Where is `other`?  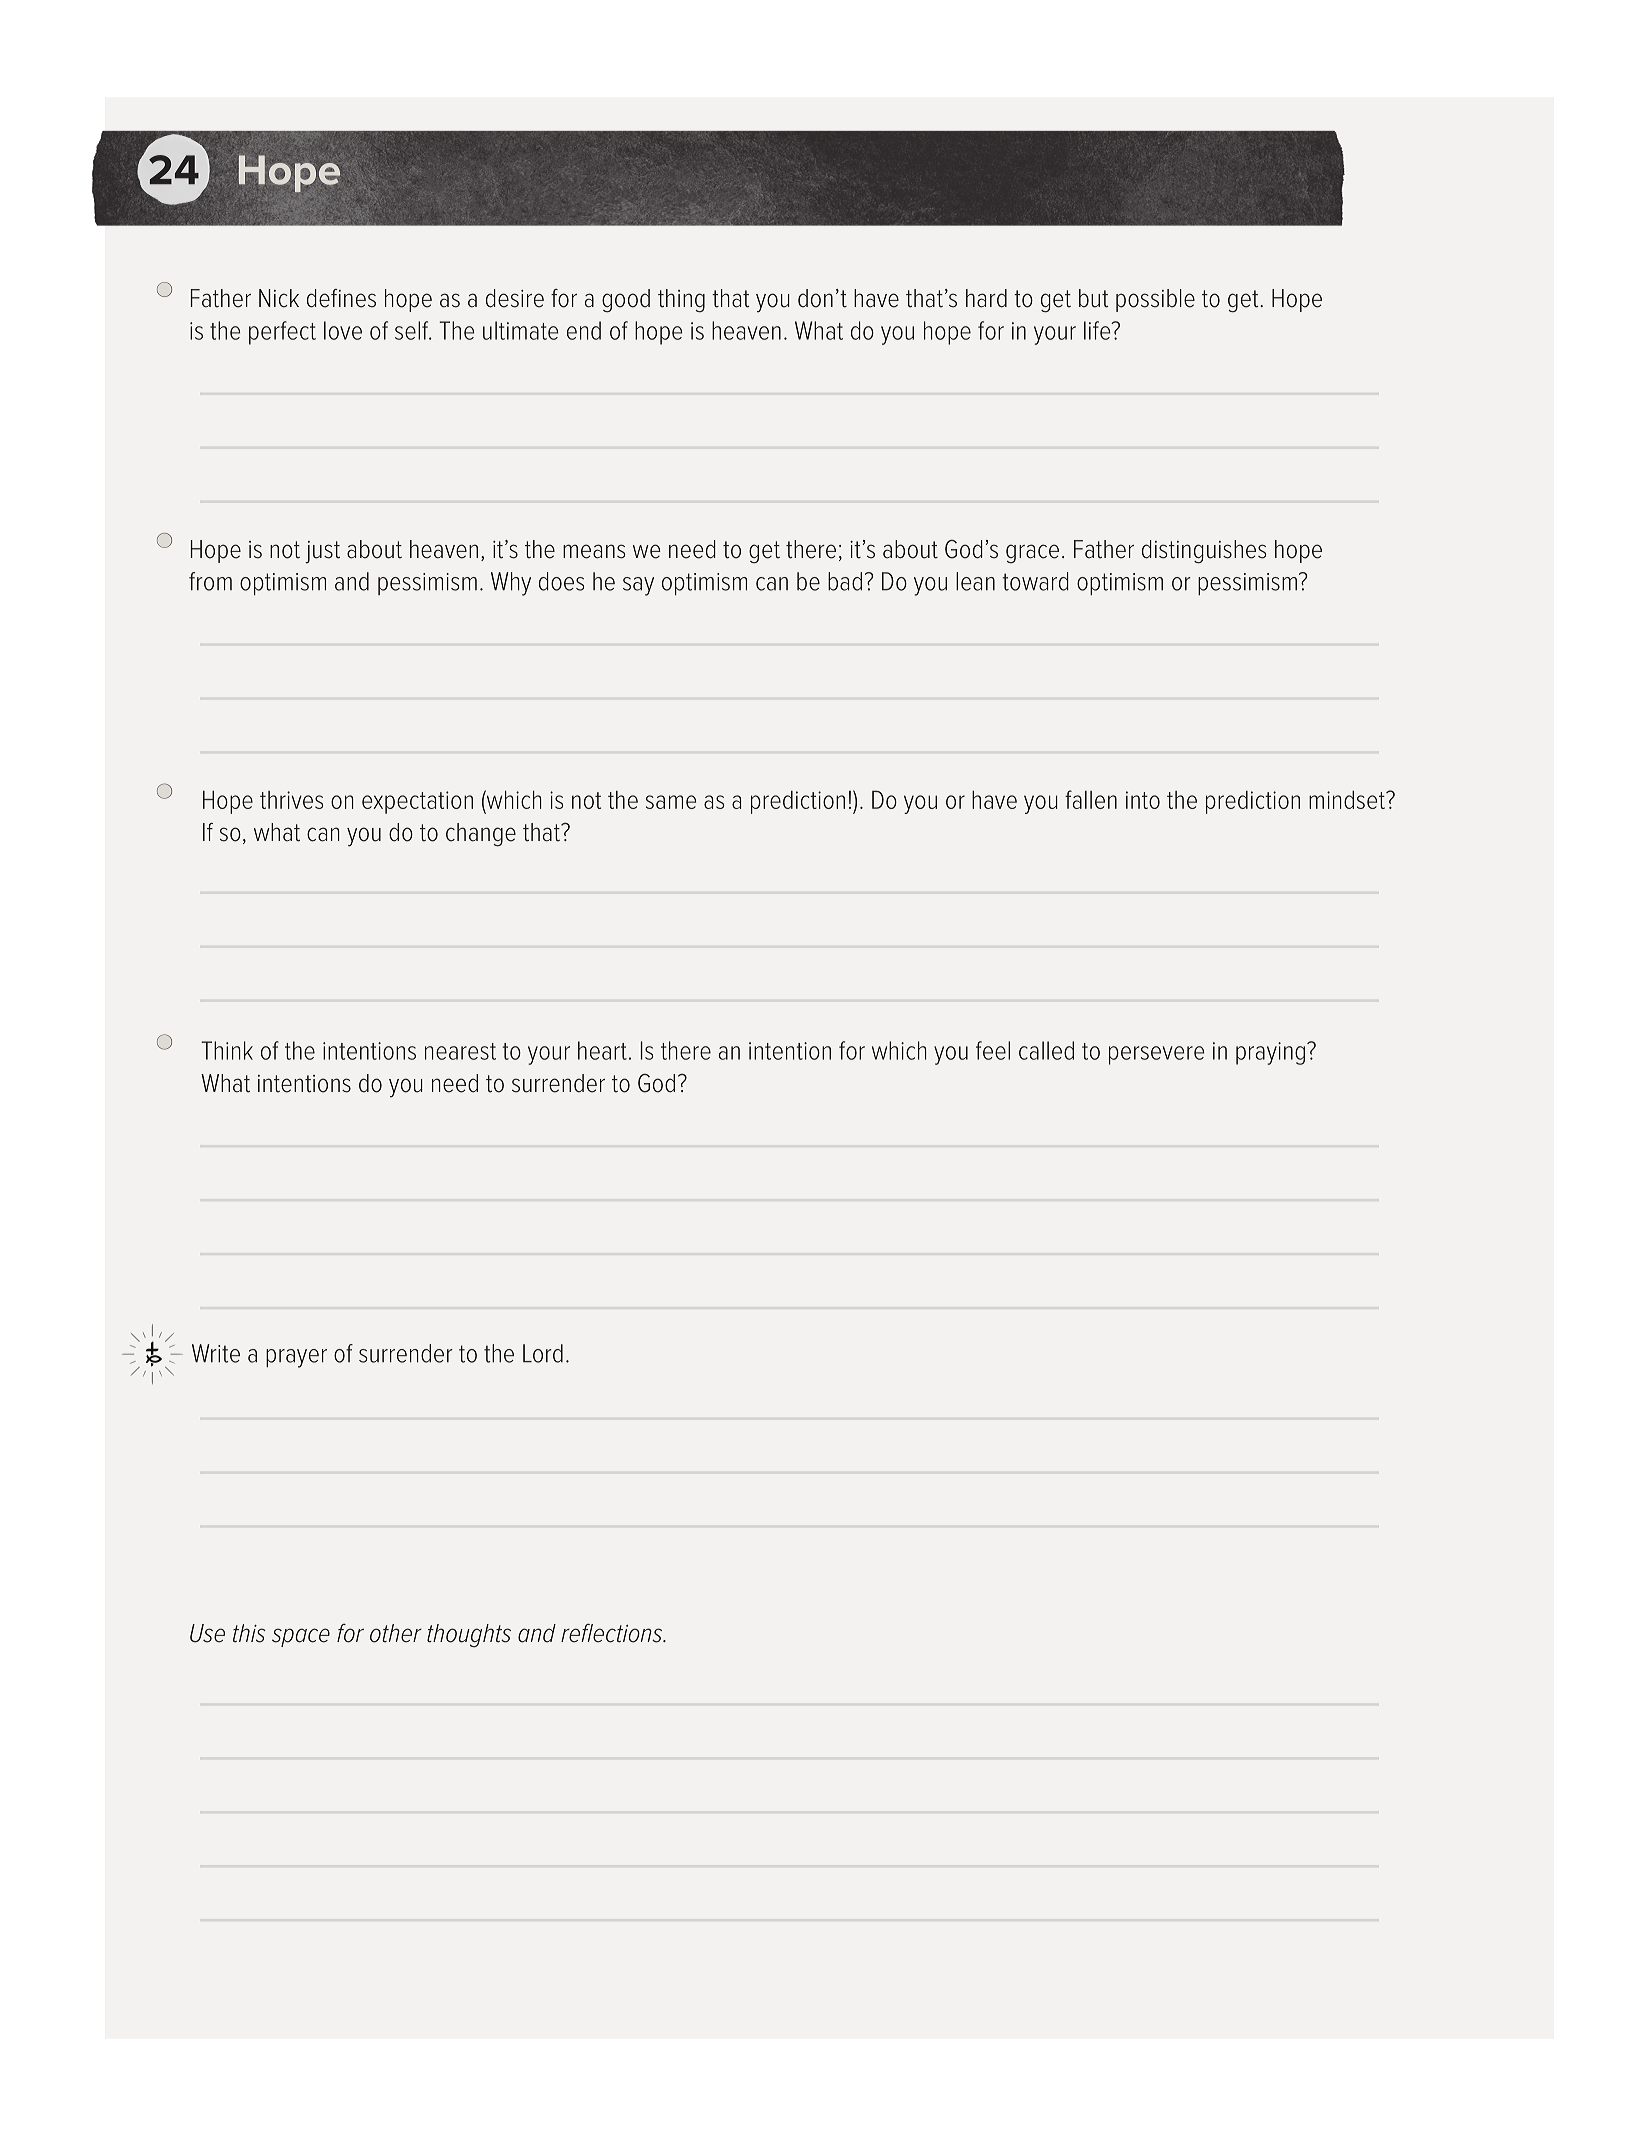
other is located at coordinates (396, 1633).
